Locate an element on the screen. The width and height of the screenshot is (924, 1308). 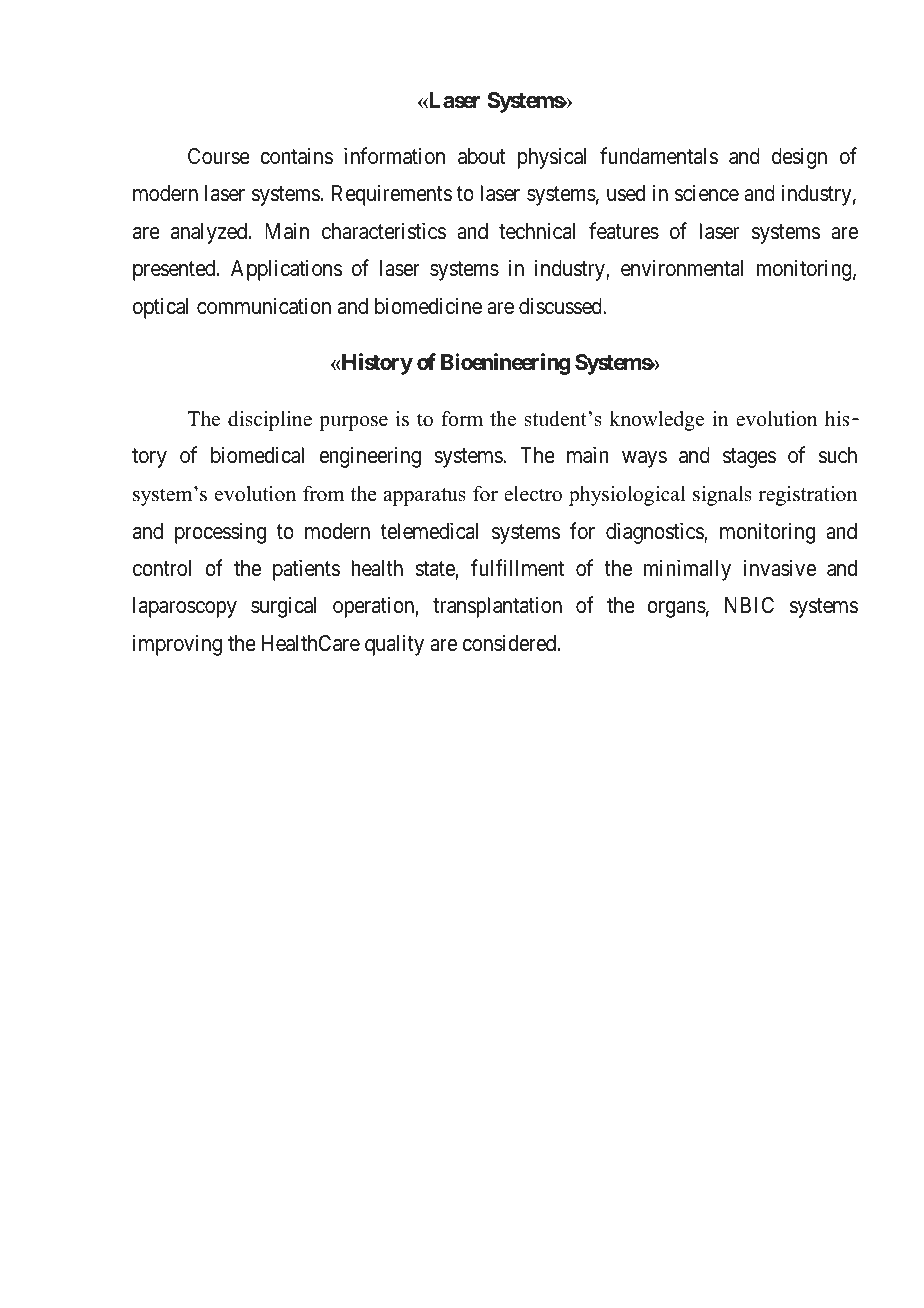
surgical is located at coordinates (283, 607).
